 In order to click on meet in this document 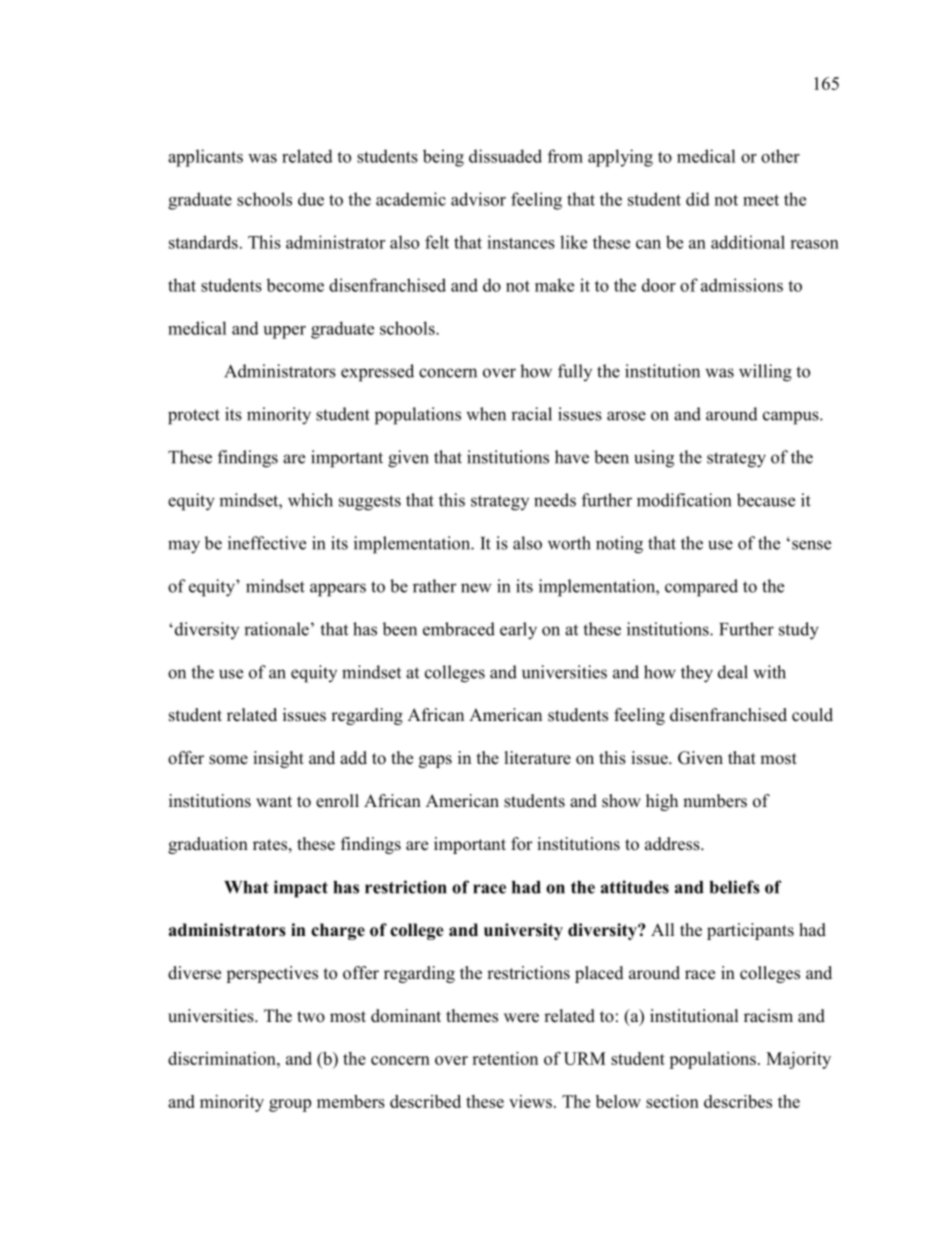, I will do `click(761, 200)`.
